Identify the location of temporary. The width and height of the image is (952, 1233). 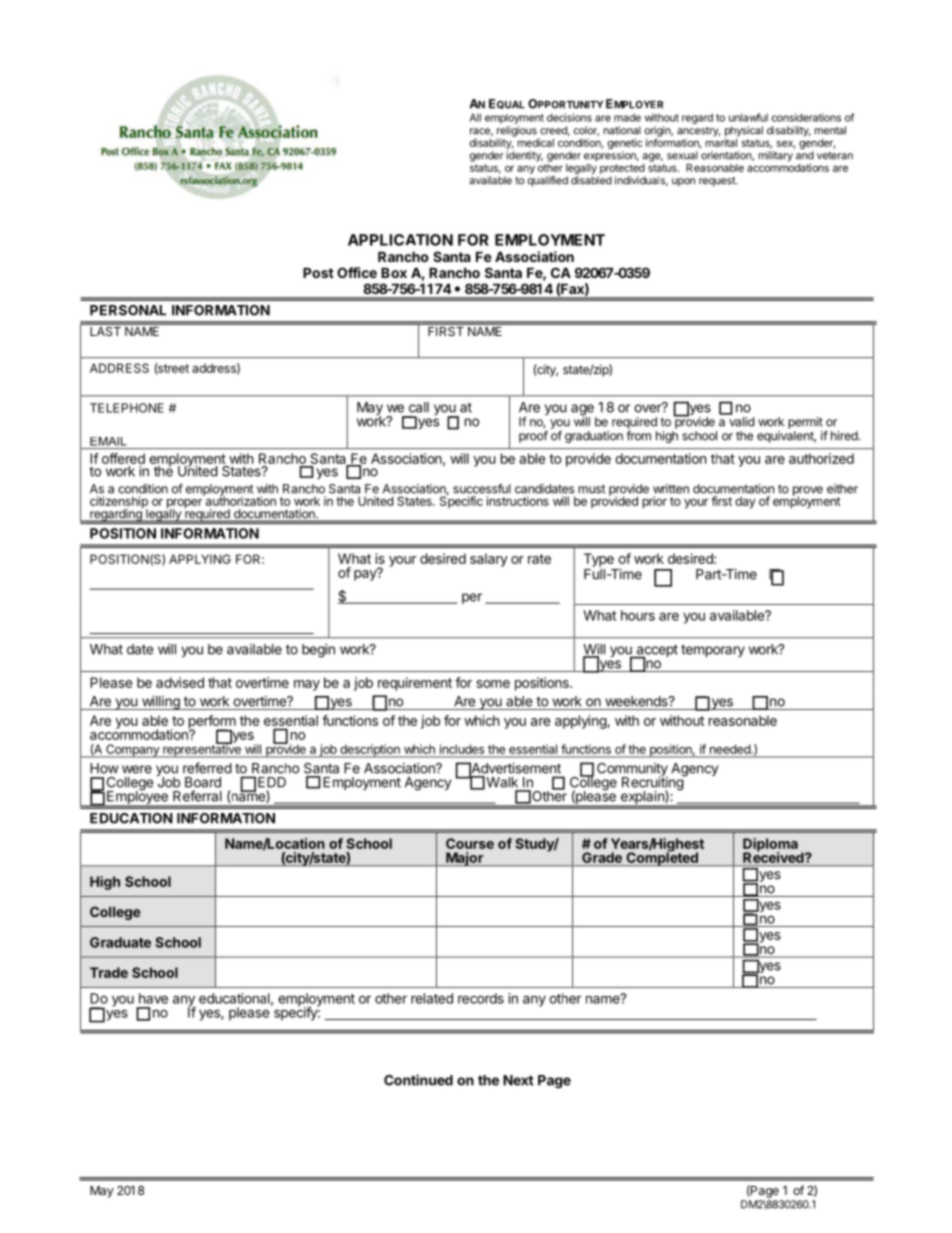
(713, 651).
